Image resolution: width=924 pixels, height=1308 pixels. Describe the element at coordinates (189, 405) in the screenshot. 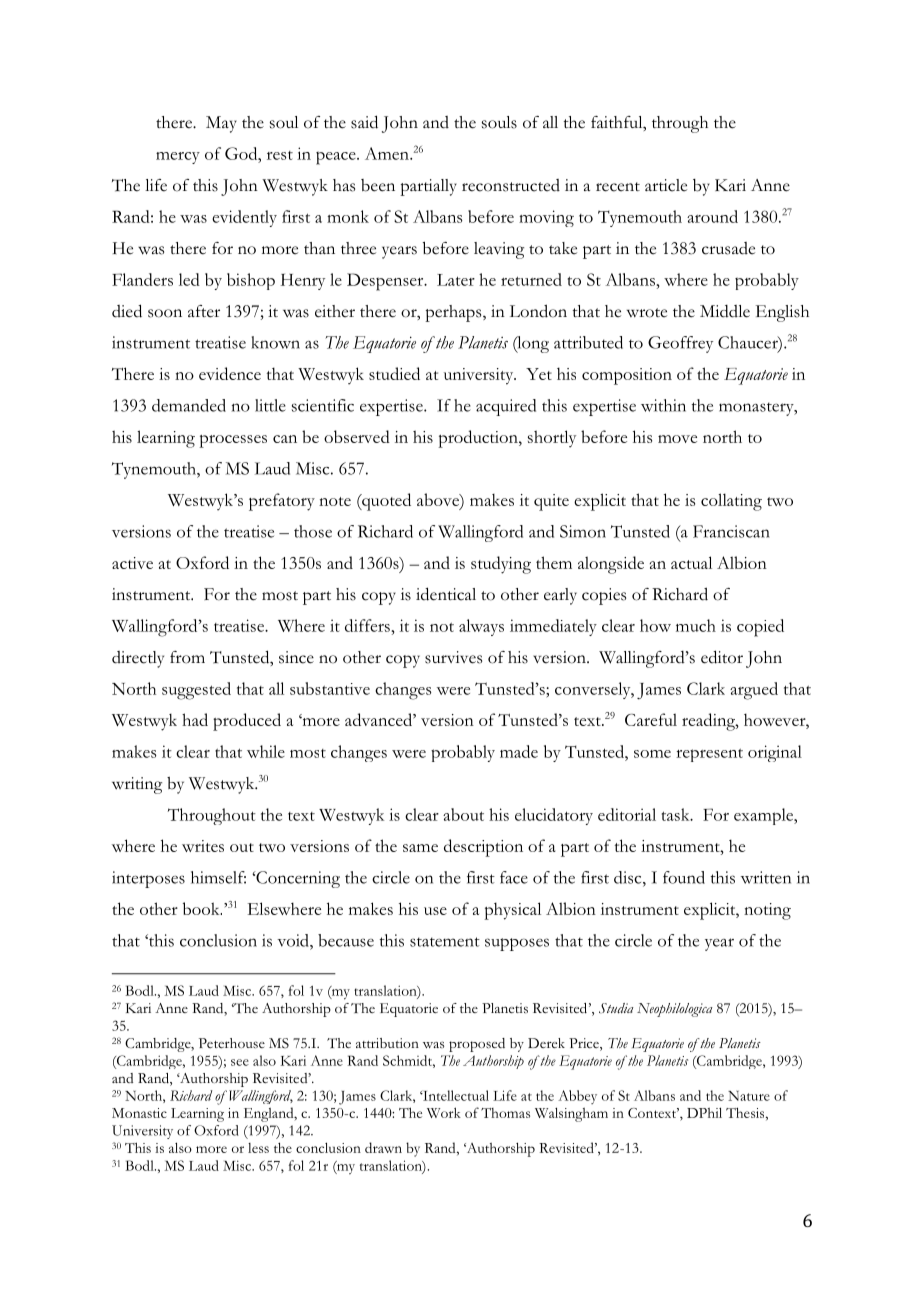

I see `demanded` at that location.
